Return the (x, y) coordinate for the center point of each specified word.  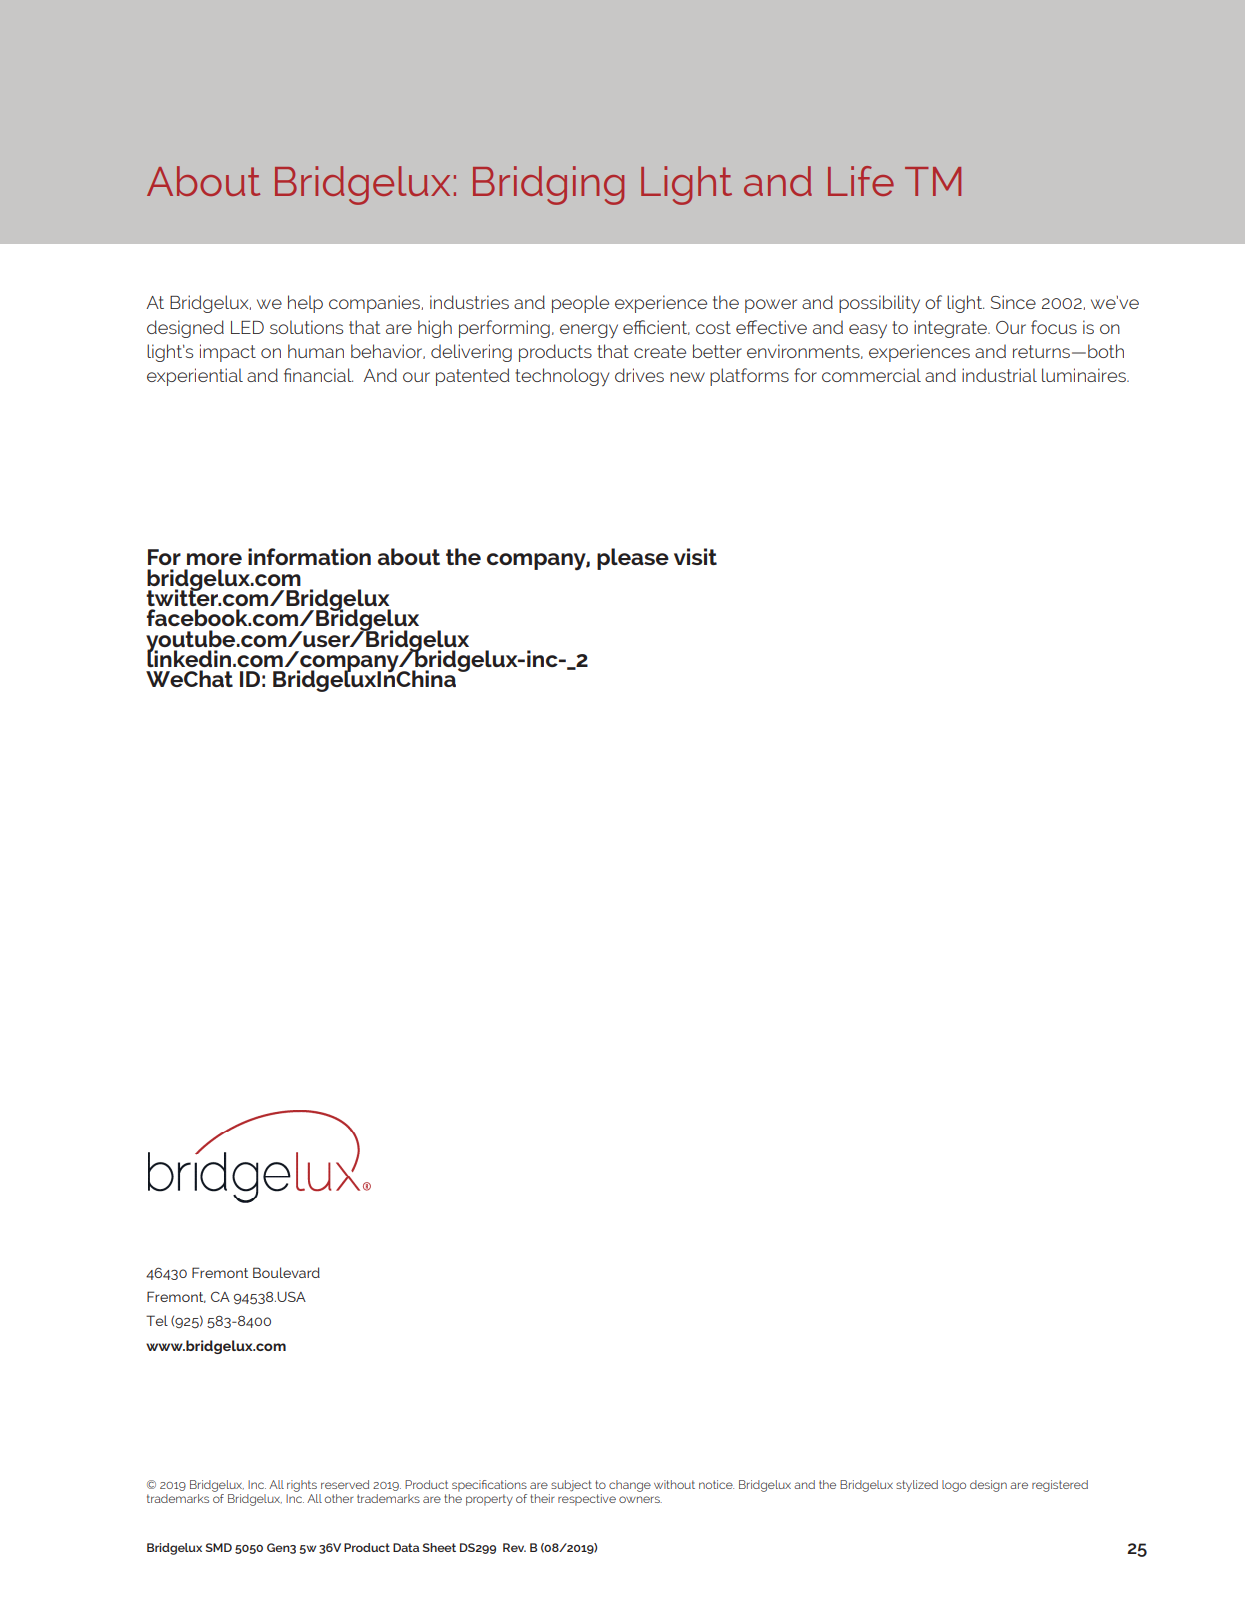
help (305, 304)
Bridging (548, 185)
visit (695, 556)
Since (1013, 302)
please (633, 559)
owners (640, 1499)
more (214, 559)
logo (954, 1486)
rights (302, 1486)
